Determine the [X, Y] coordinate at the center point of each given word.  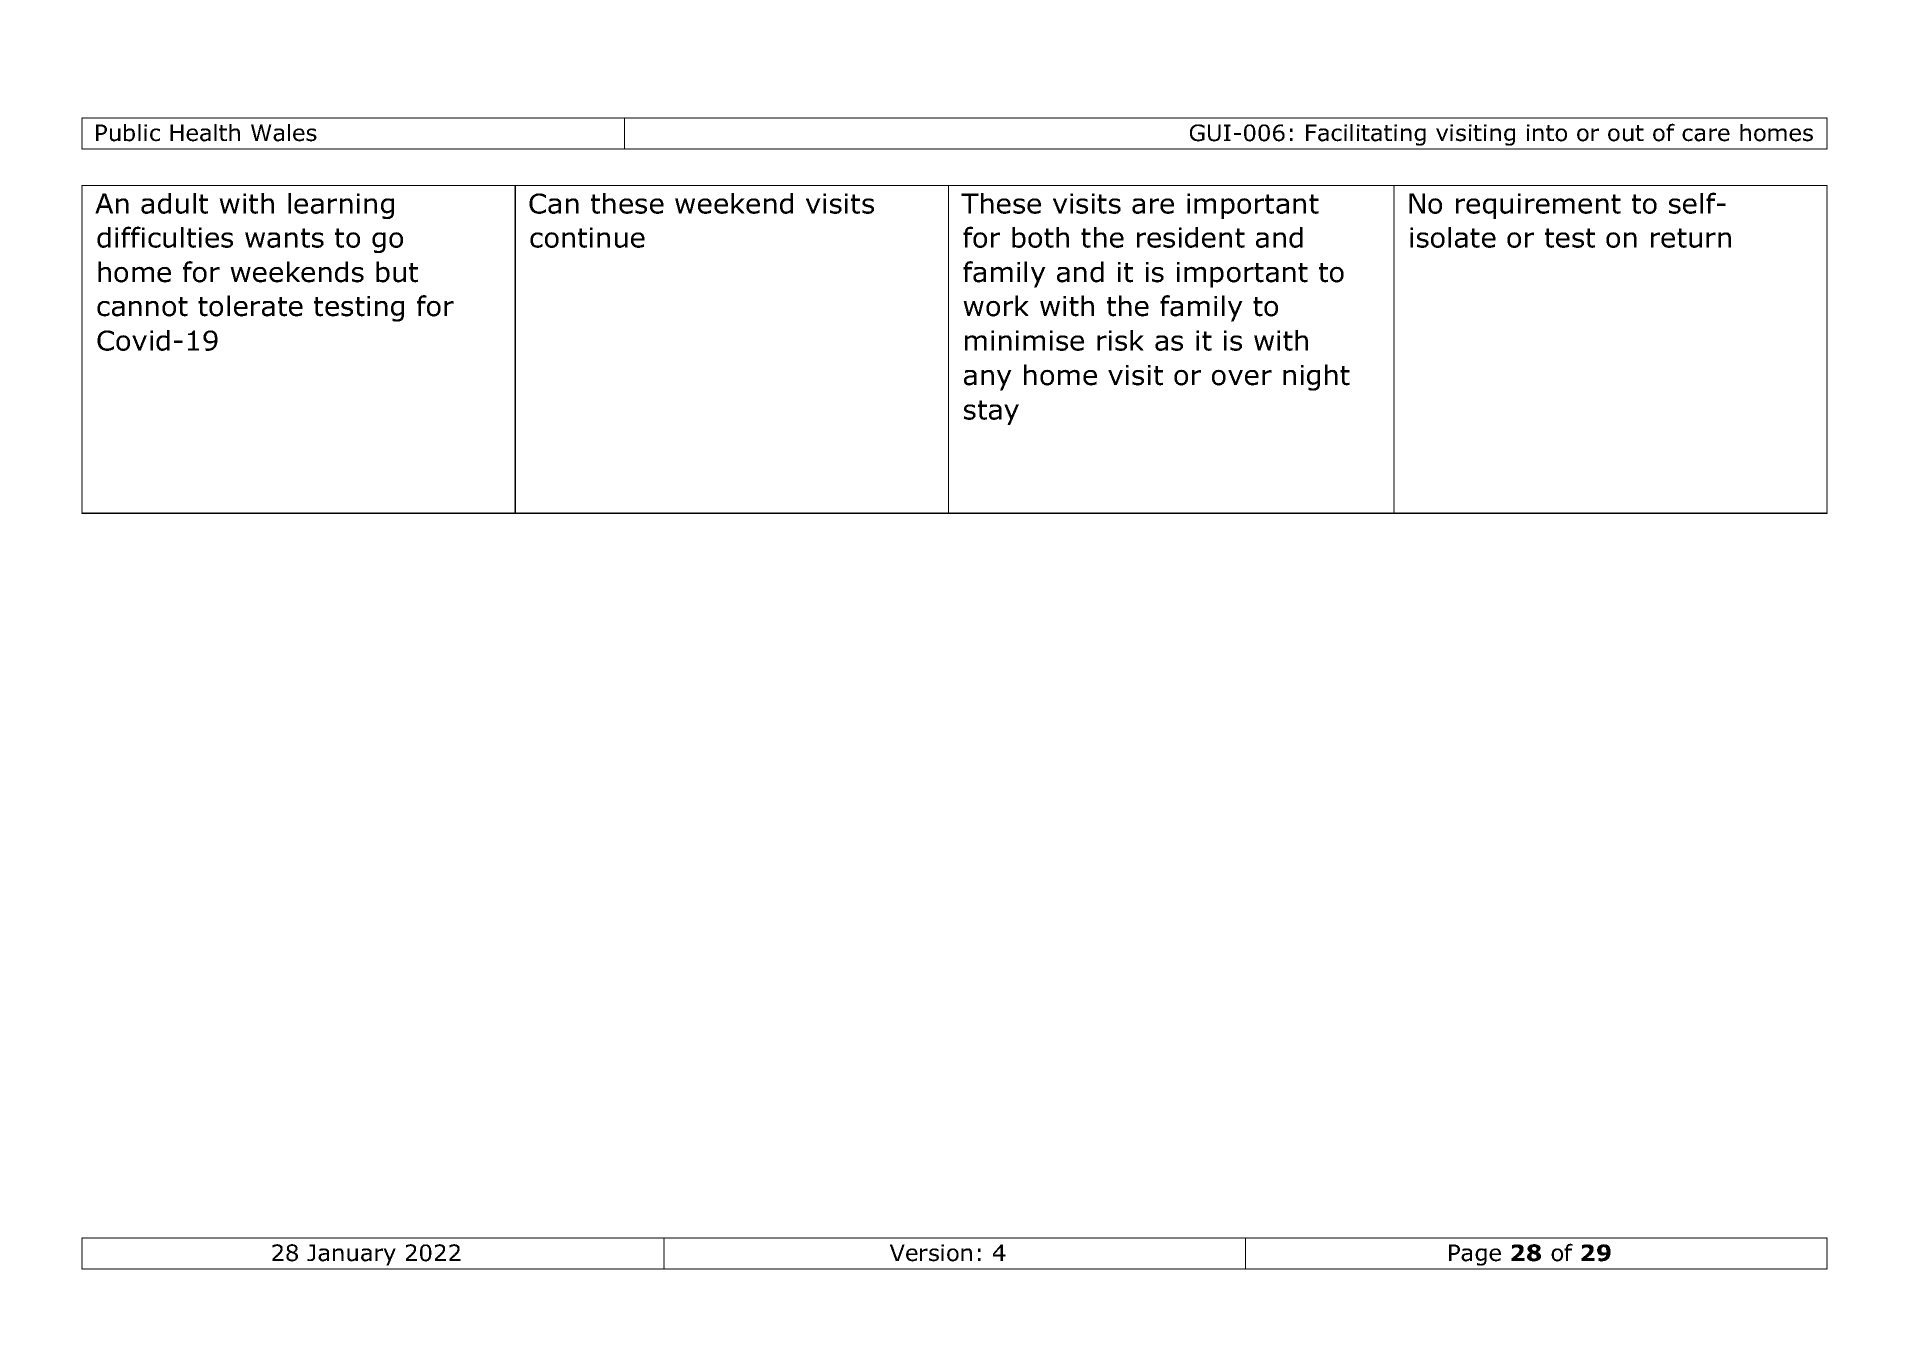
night [1316, 377]
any [988, 380]
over [1242, 377]
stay [991, 412]
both [1040, 237]
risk [1120, 340]
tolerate [250, 306]
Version [931, 1253]
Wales [284, 133]
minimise [1024, 340]
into [1547, 133]
